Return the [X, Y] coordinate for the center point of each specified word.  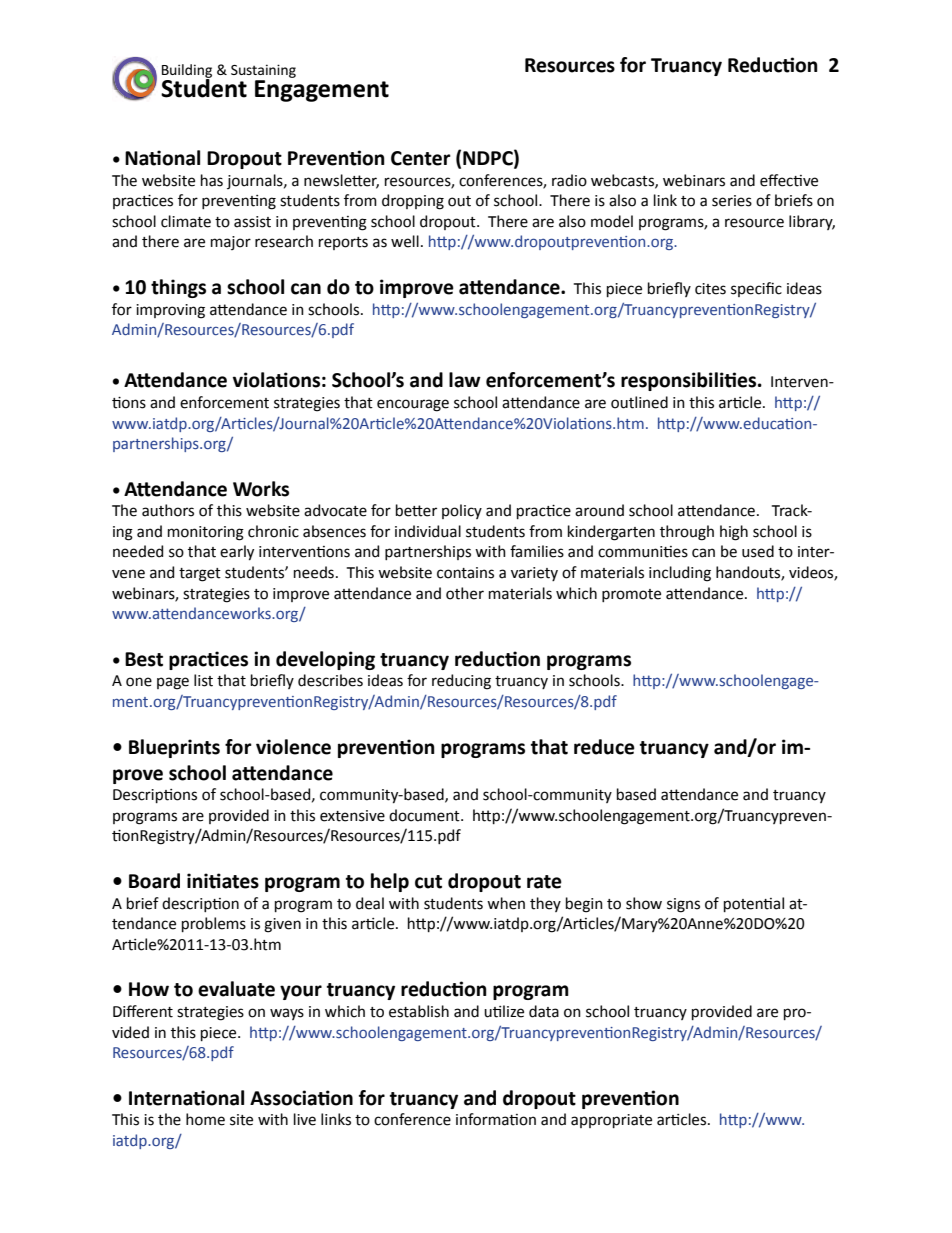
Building [187, 72]
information [496, 1119]
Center [421, 158]
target [200, 575]
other [465, 593]
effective [789, 180]
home [205, 1119]
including [680, 574]
